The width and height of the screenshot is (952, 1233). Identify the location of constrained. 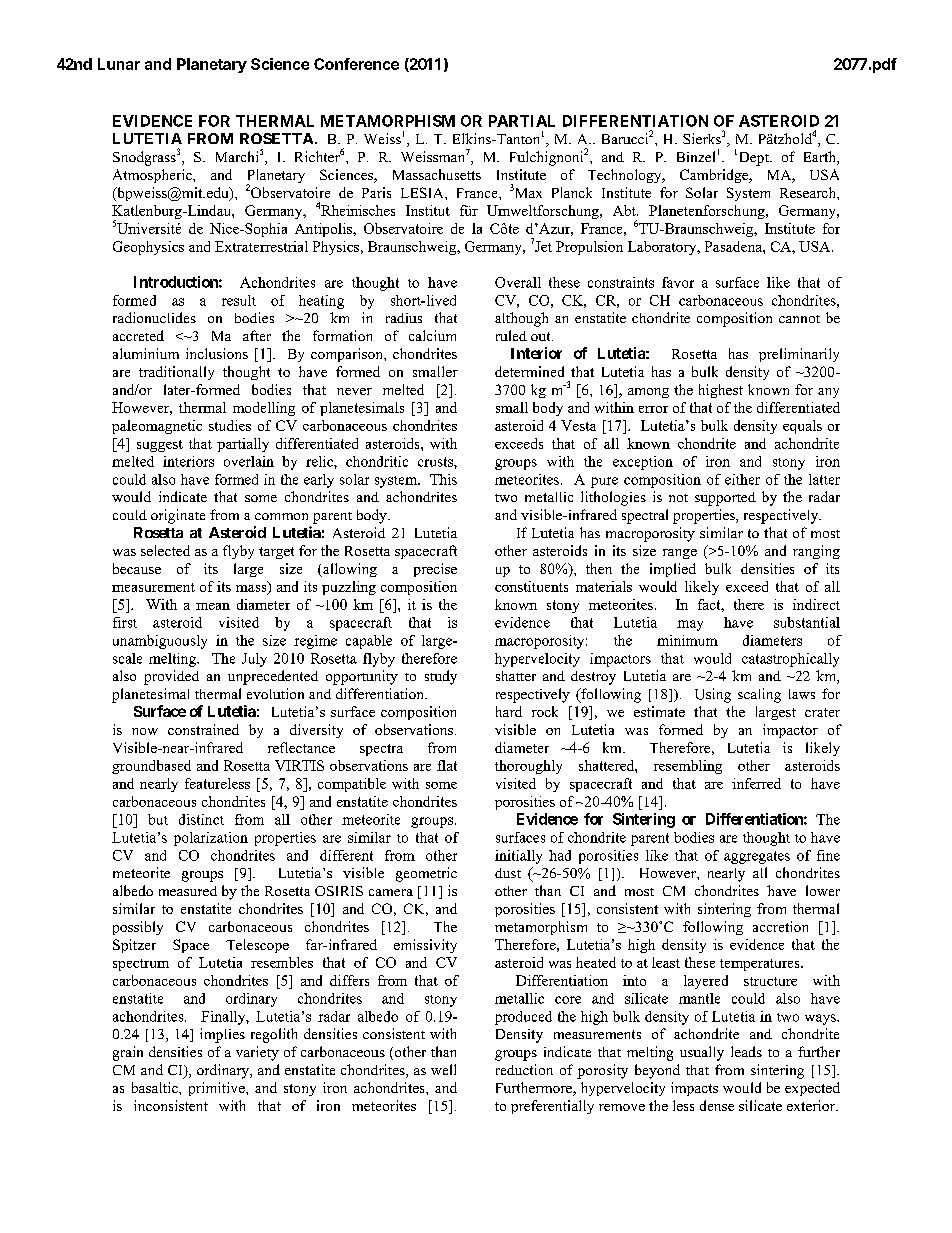
(203, 729).
